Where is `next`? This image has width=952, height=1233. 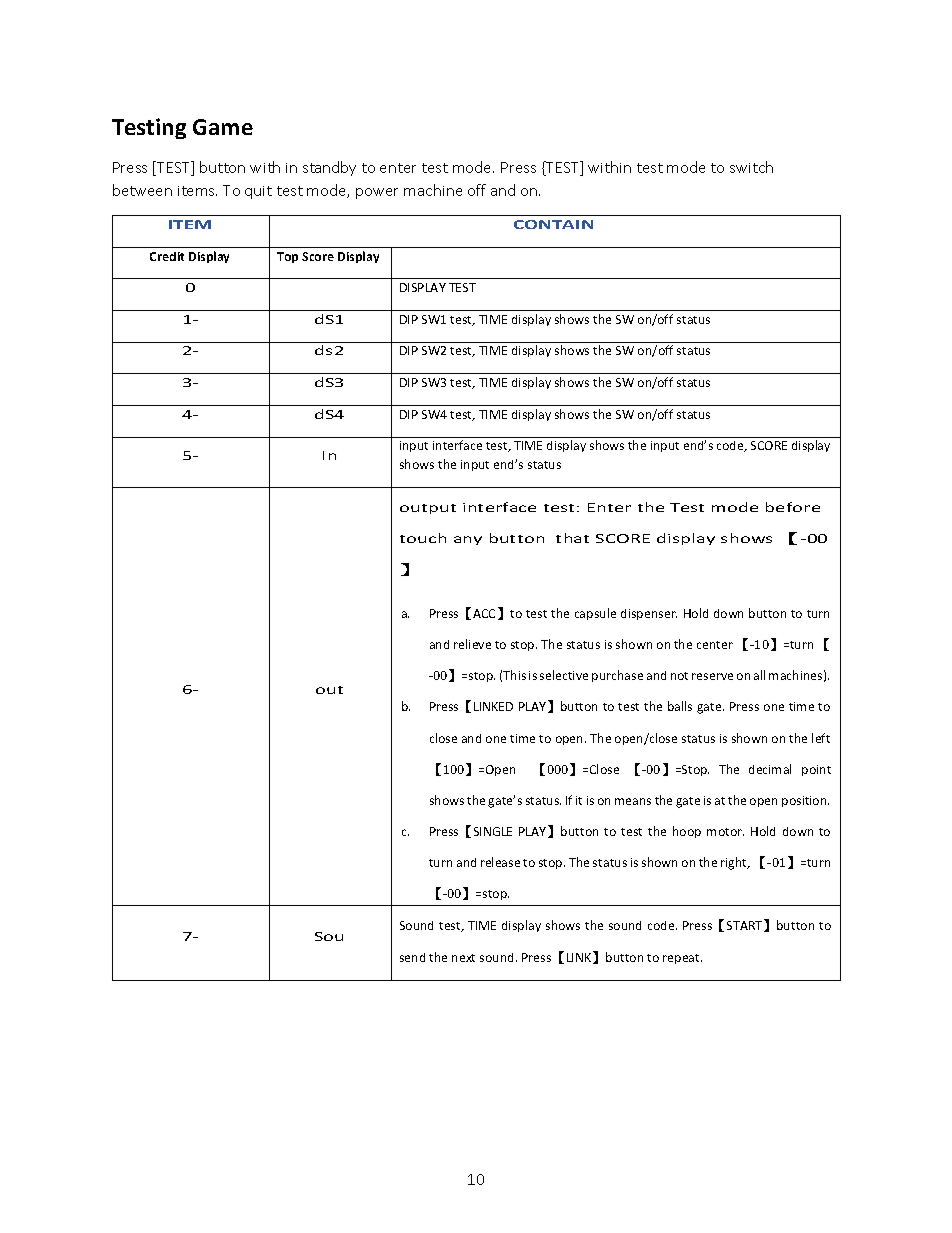
next is located at coordinates (463, 958).
